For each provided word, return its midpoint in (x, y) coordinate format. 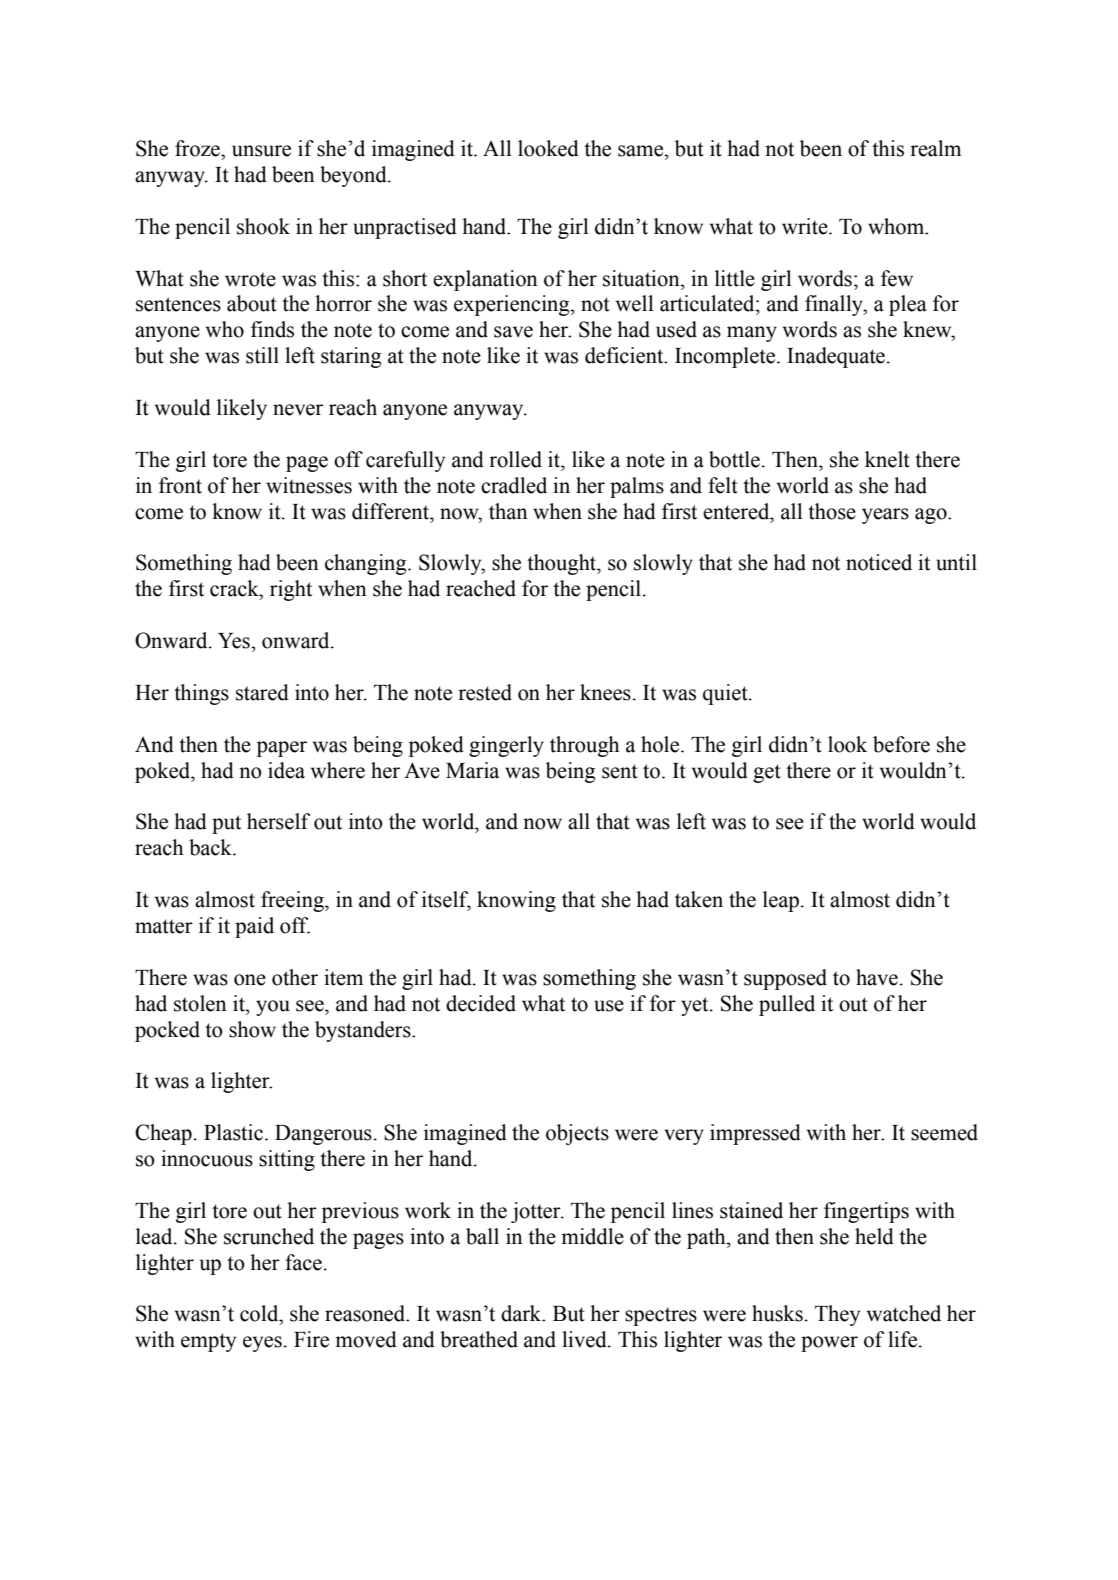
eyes (262, 1344)
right (291, 590)
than (508, 511)
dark (522, 1313)
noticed (879, 562)
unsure (261, 151)
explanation (485, 280)
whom (897, 226)
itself (446, 900)
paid (254, 927)
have (877, 977)
